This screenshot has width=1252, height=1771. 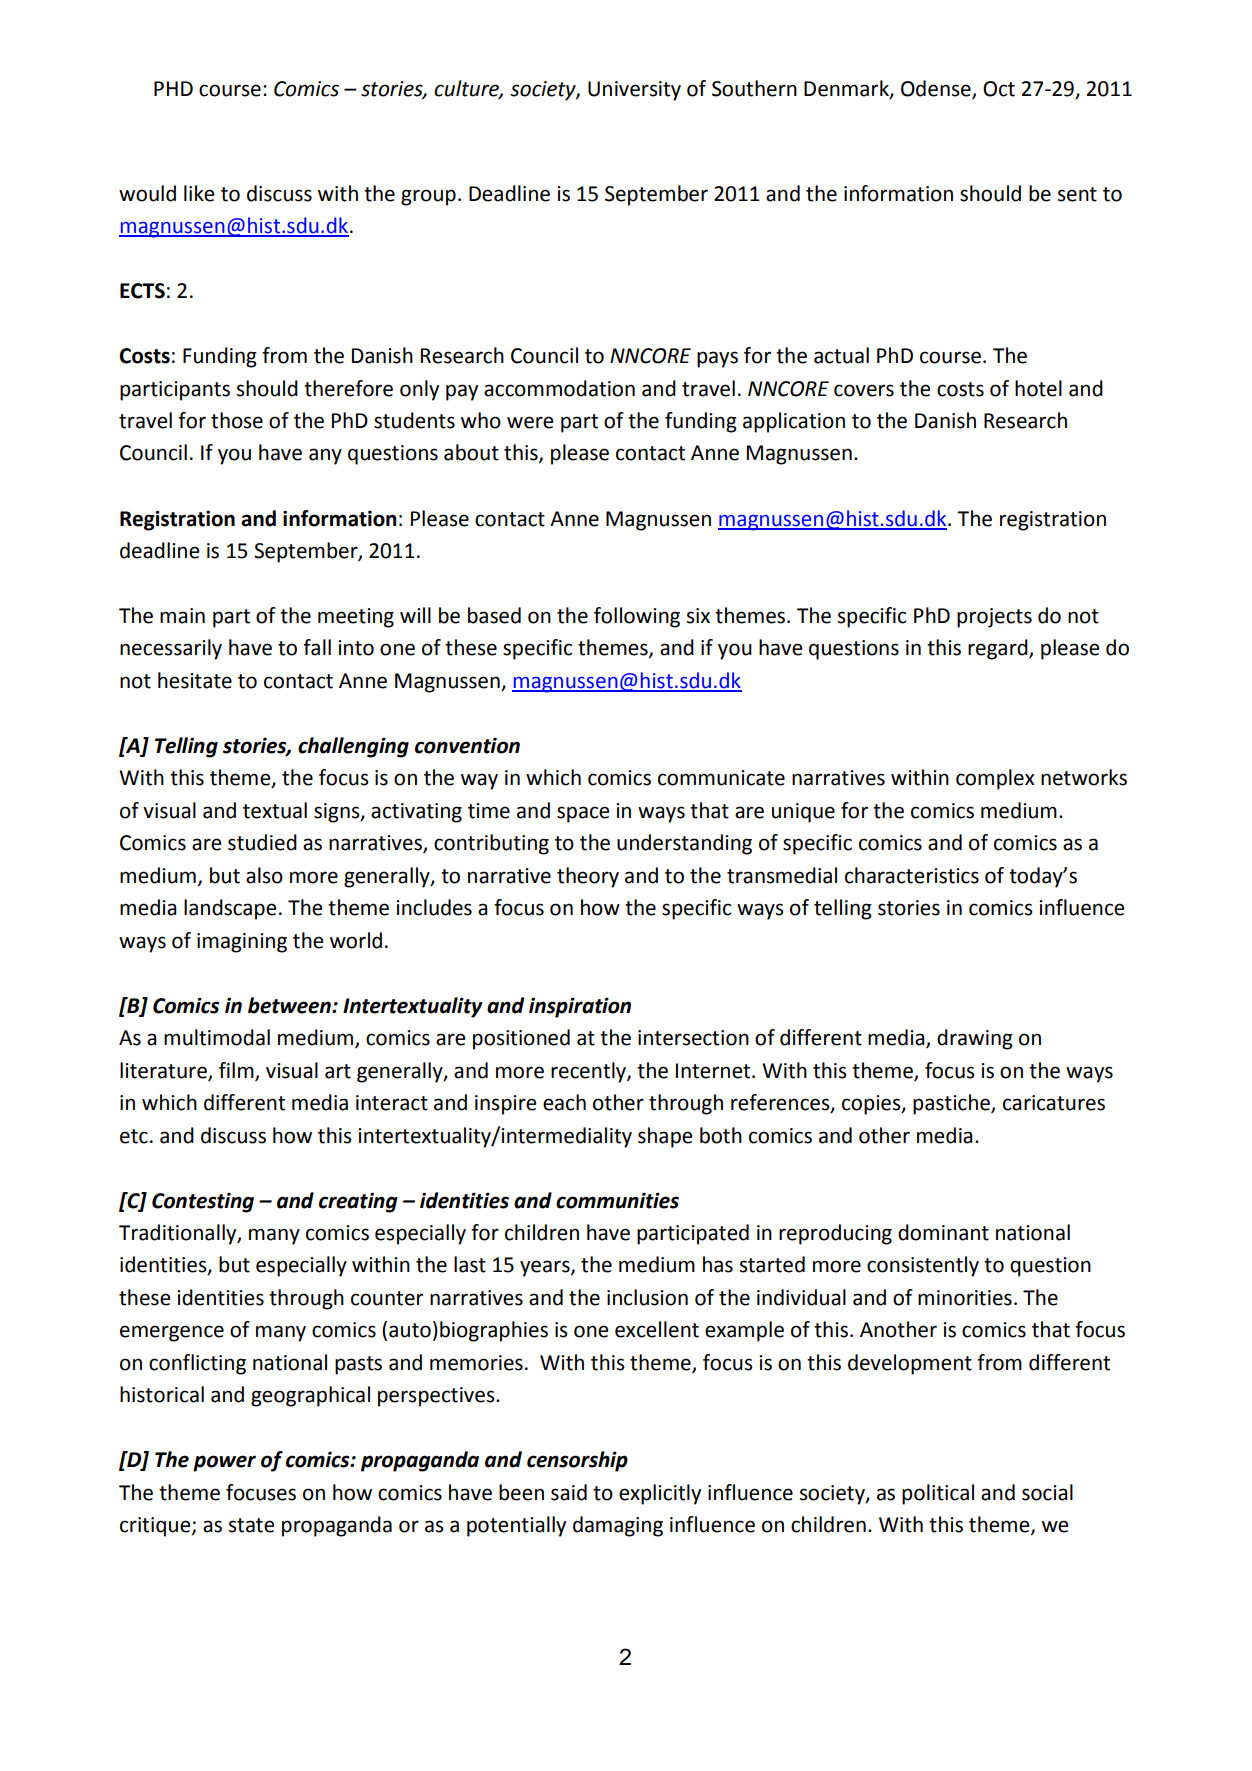 I want to click on power, so click(x=224, y=1463).
